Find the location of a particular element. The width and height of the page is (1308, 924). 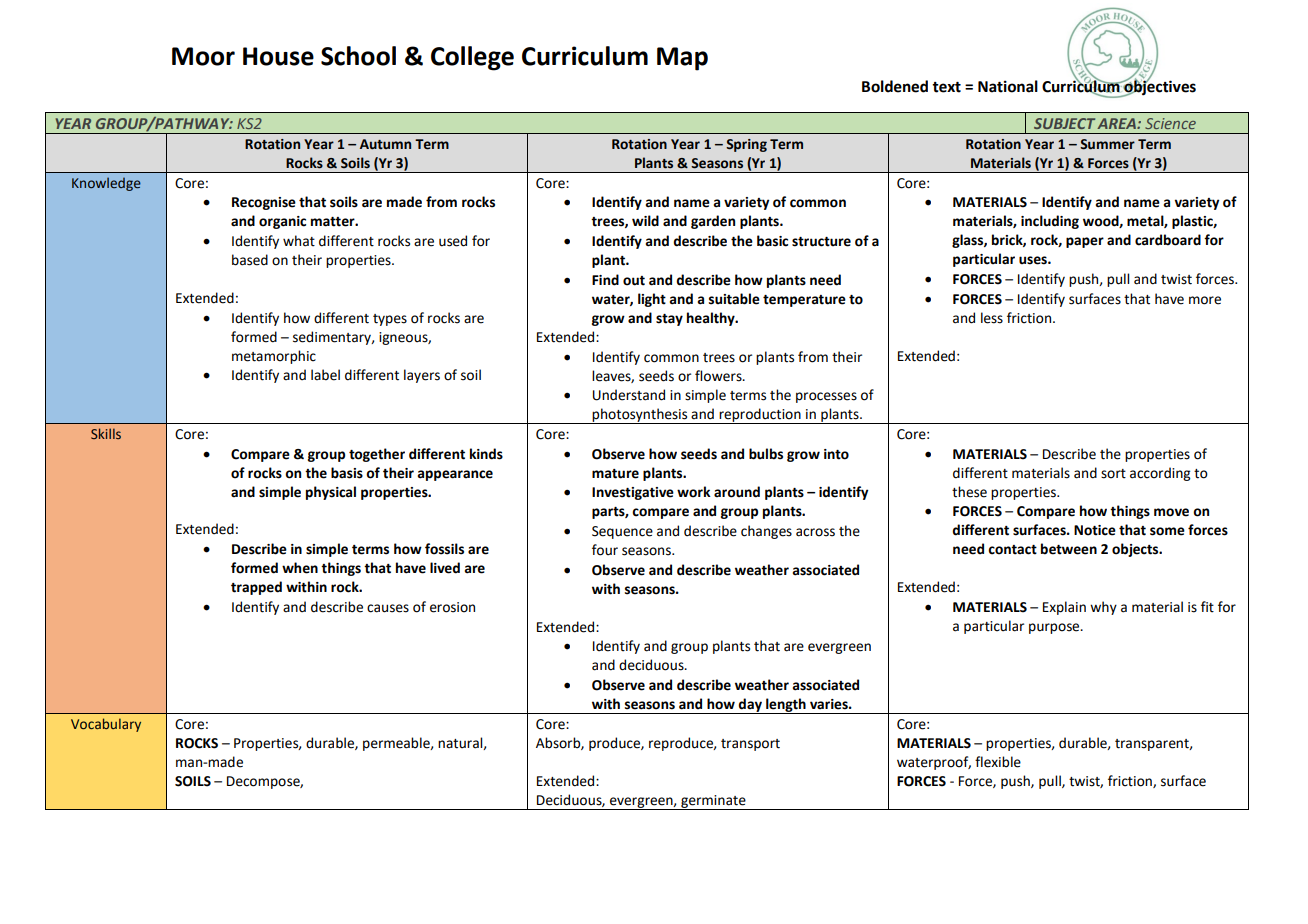

Map is located at coordinates (682, 59).
